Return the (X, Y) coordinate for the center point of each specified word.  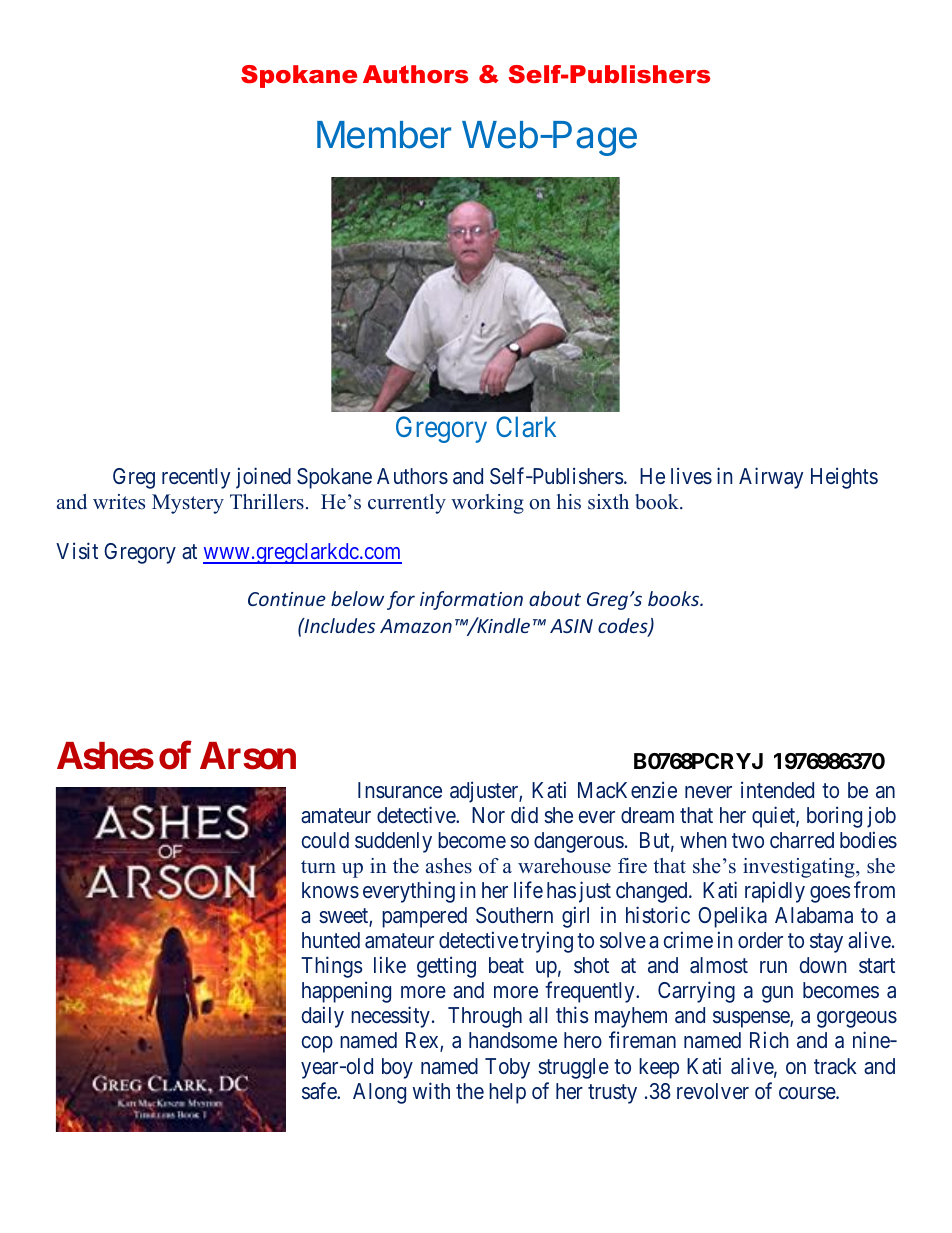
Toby (507, 1068)
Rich (769, 1040)
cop (317, 1044)
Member (384, 135)
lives (691, 475)
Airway (771, 478)
